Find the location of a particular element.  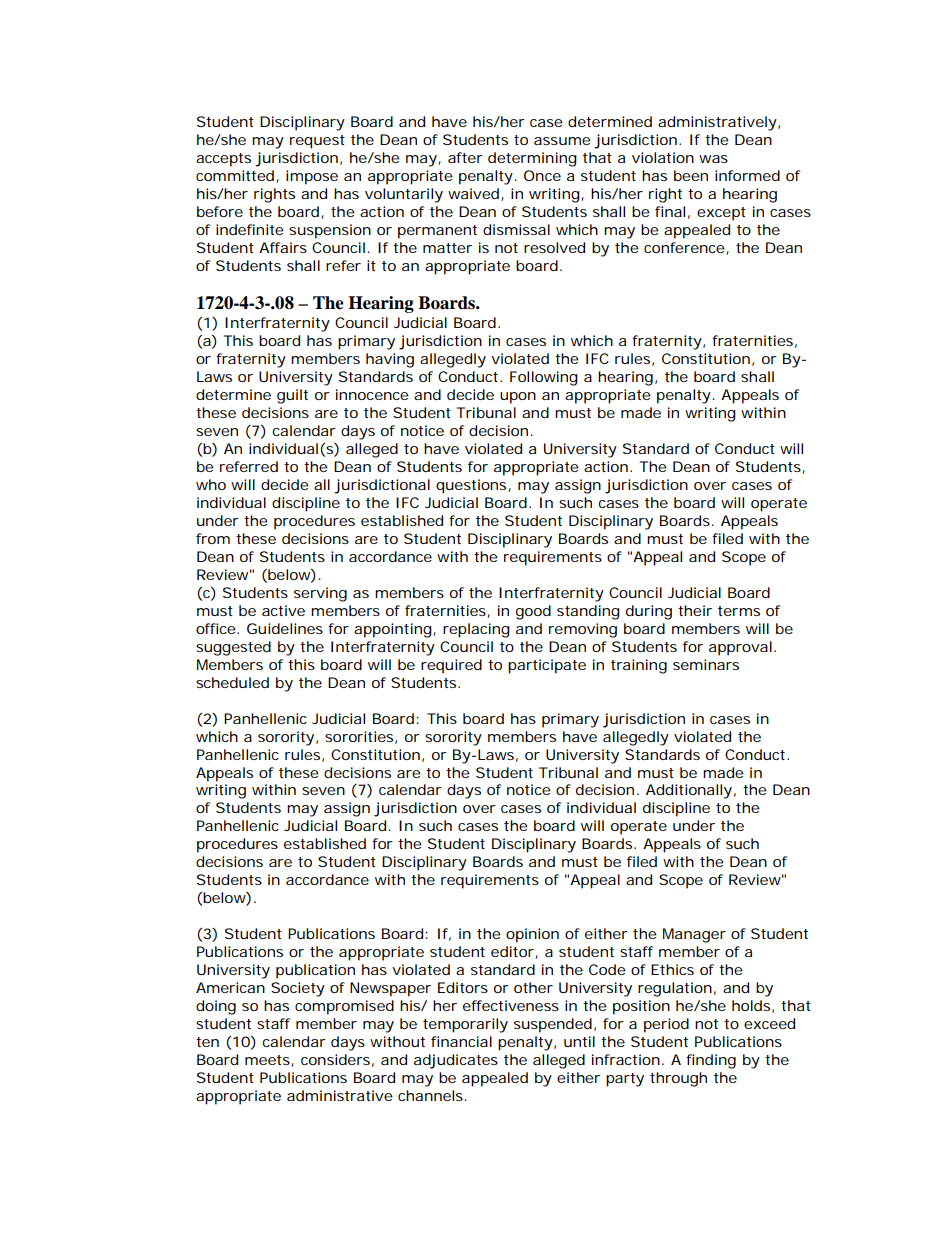

after is located at coordinates (465, 157).
